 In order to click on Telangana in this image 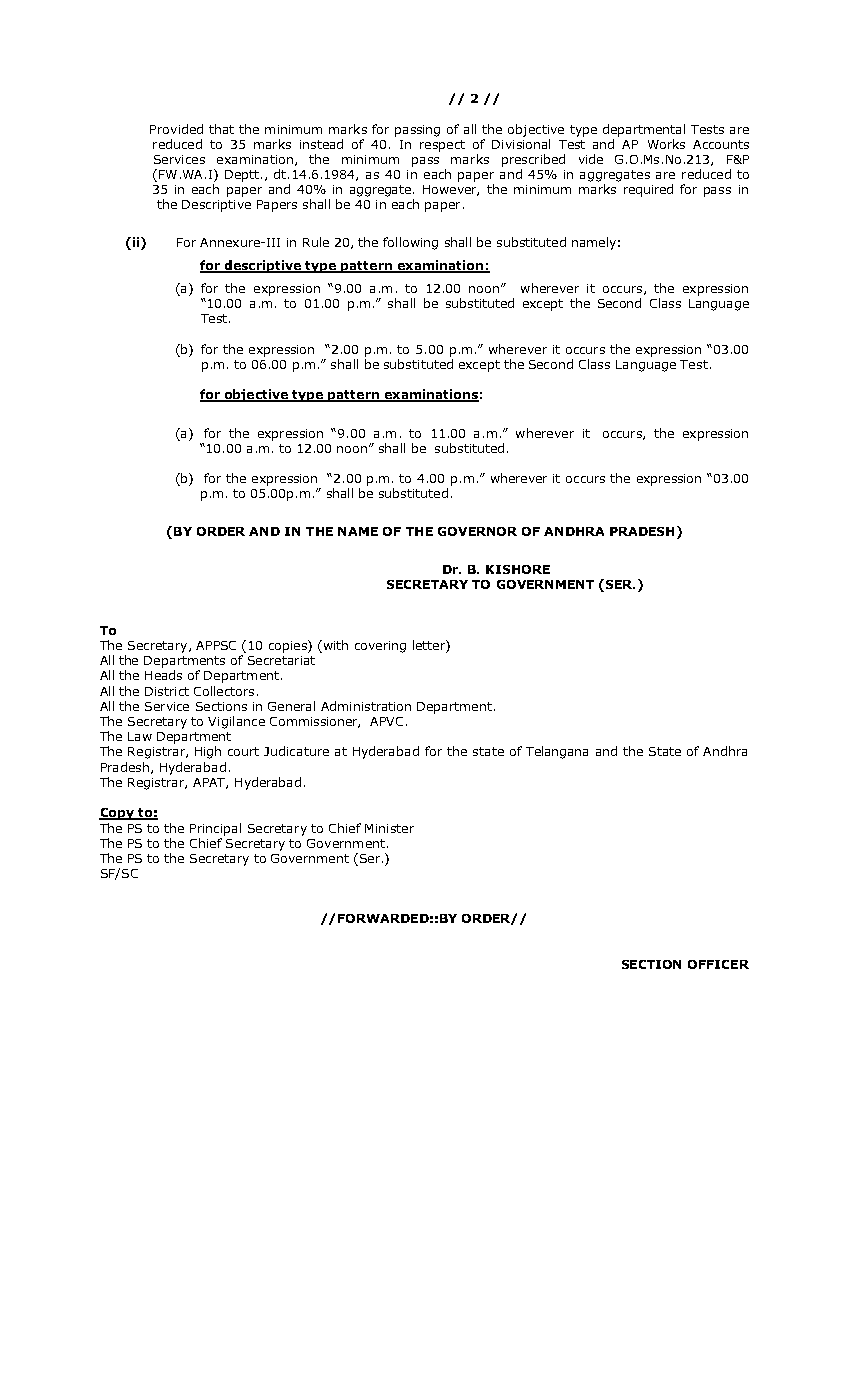, I will do `click(557, 752)`.
